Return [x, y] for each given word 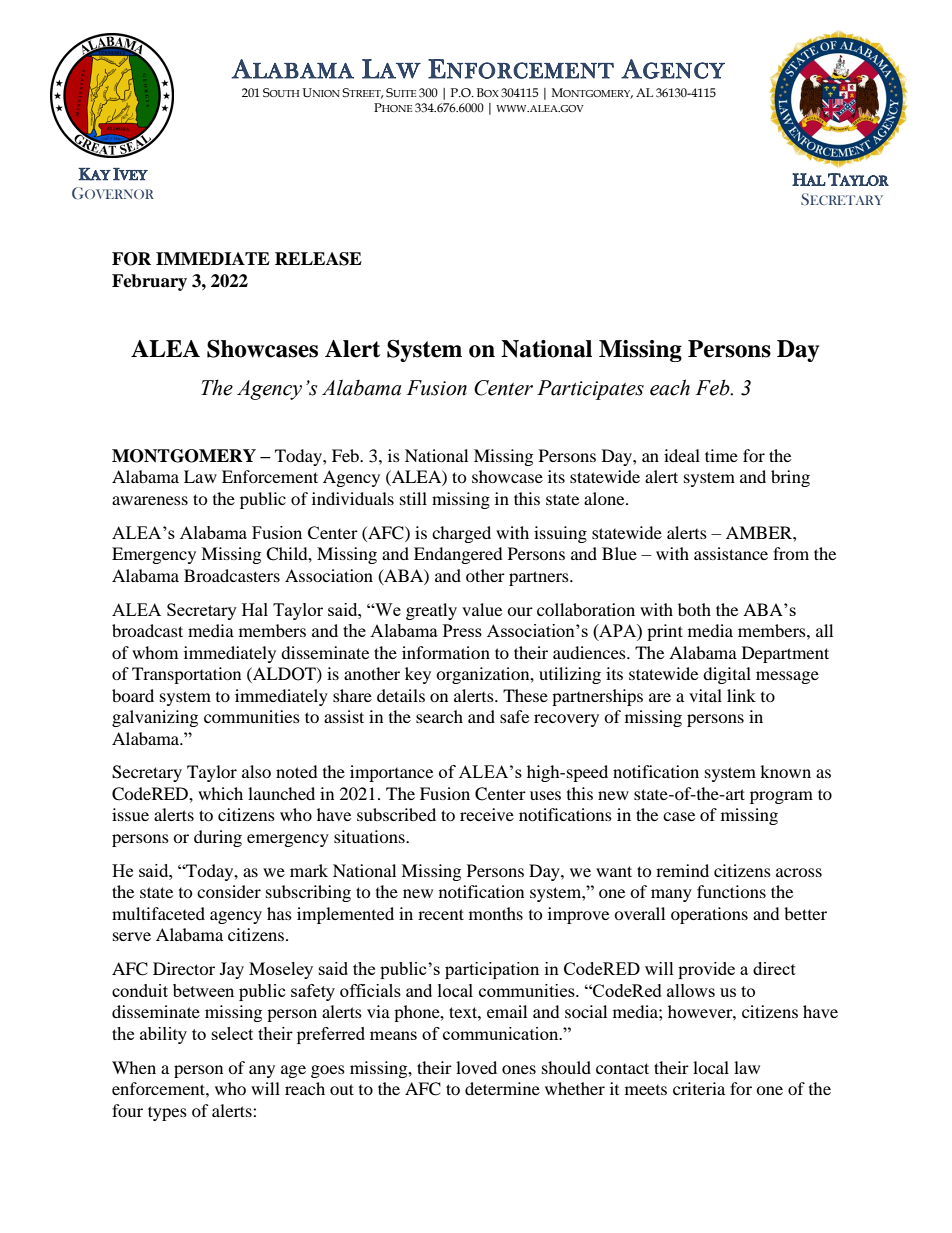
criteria [699, 1088]
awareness [150, 500]
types [167, 1113]
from [791, 553]
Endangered [458, 555]
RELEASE [318, 259]
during [218, 838]
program [781, 797]
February [149, 282]
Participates [590, 390]
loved [476, 1067]
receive [487, 814]
